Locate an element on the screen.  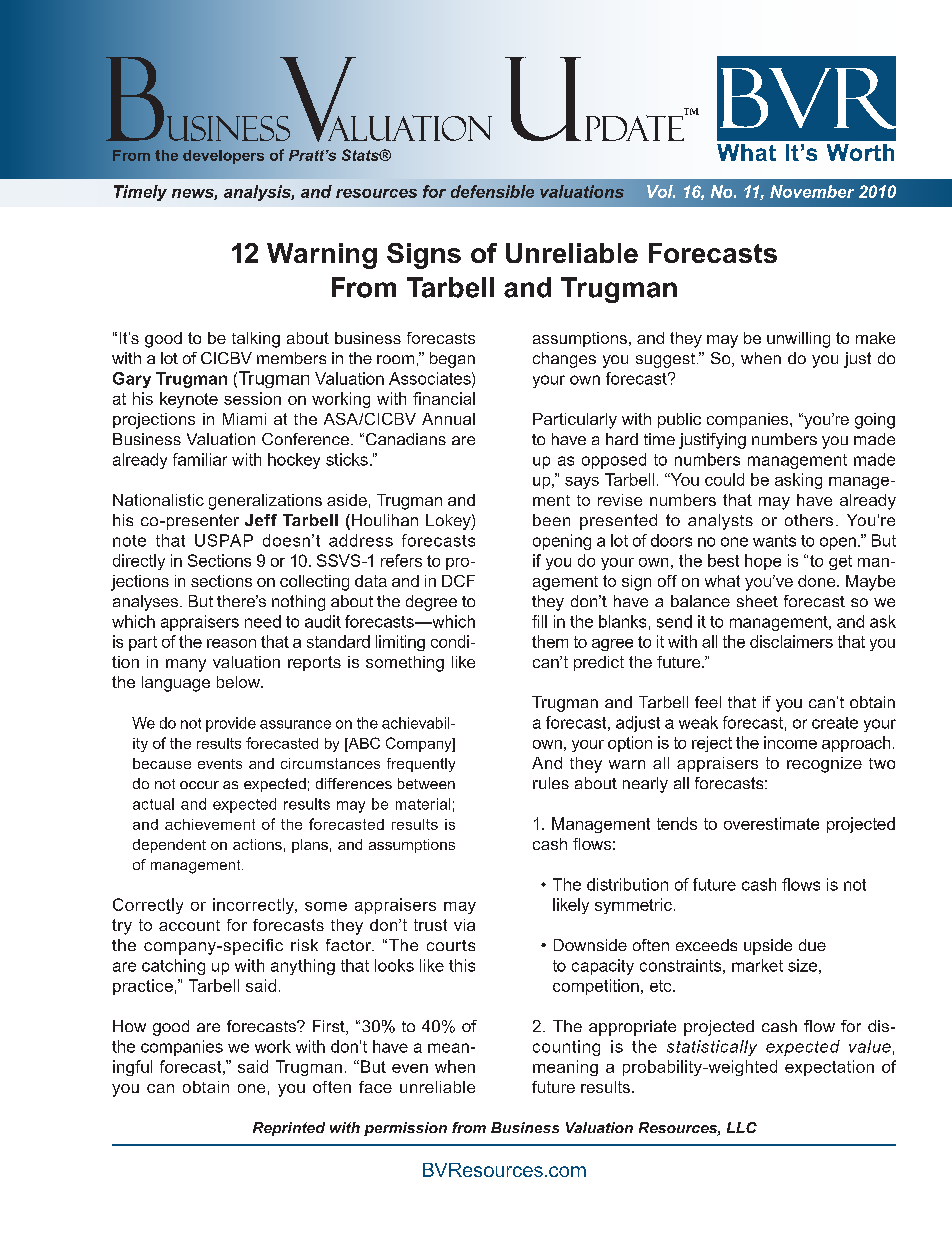
reason is located at coordinates (231, 643).
